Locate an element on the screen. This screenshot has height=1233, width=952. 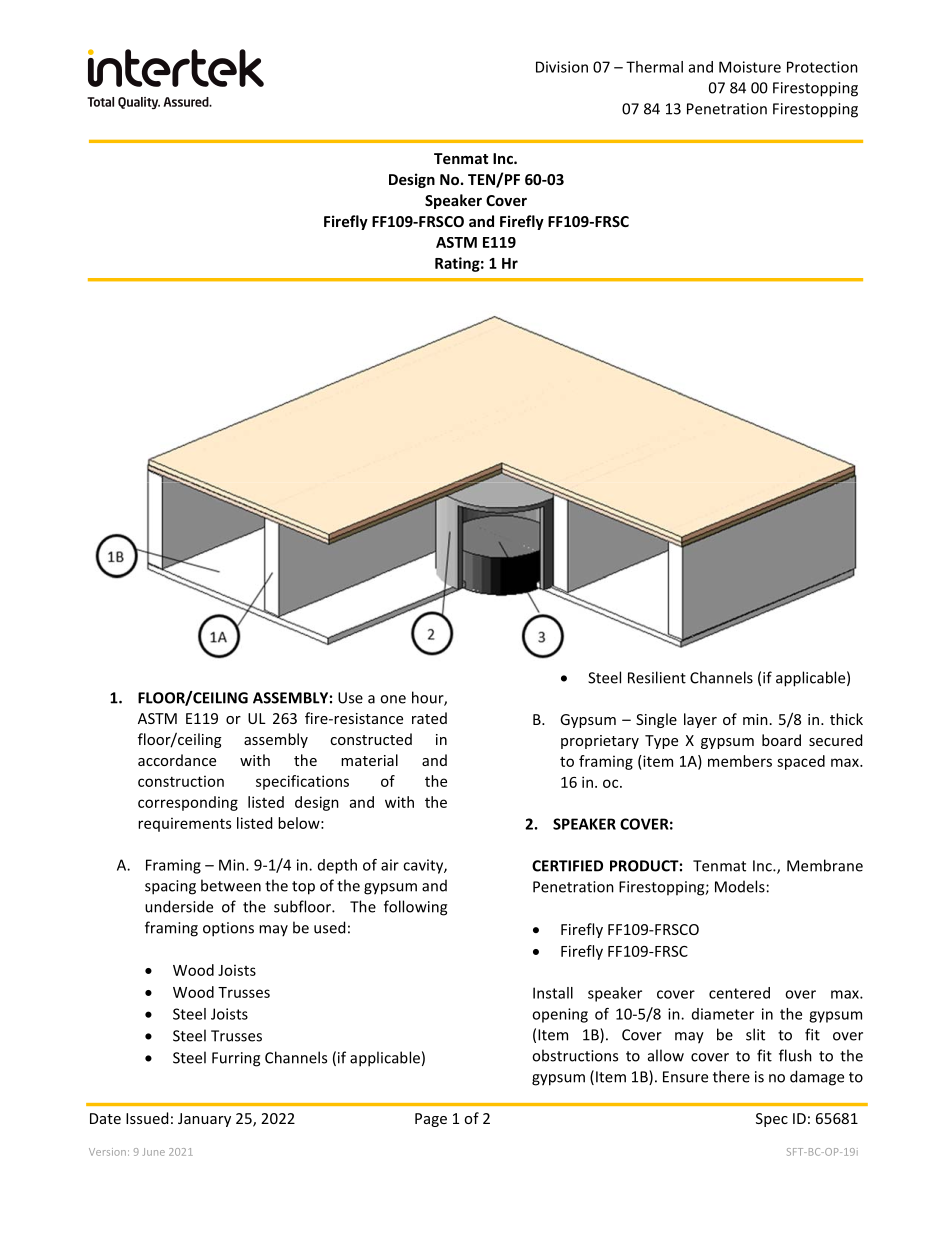
Models is located at coordinates (740, 886).
